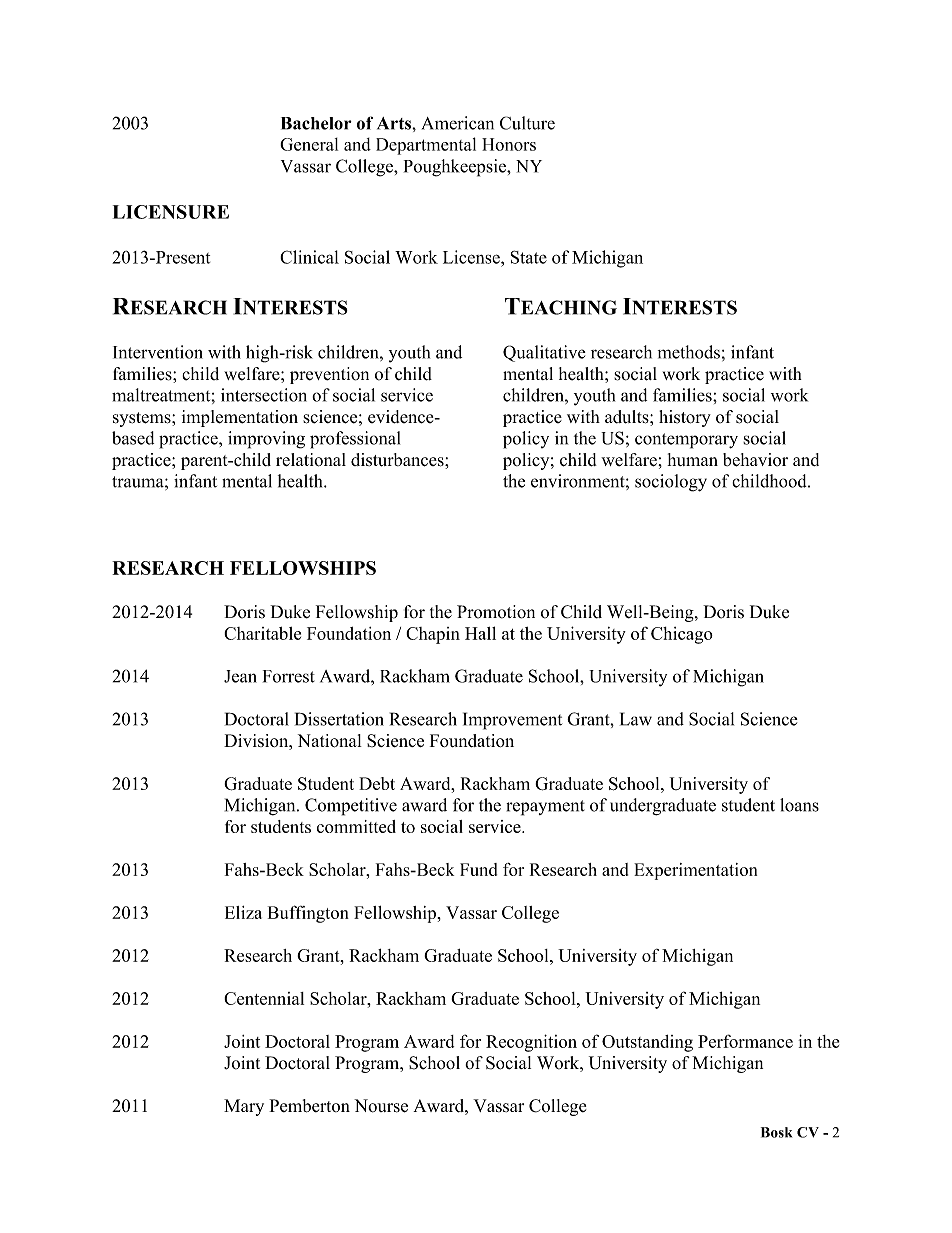 The image size is (952, 1233). Describe the element at coordinates (509, 144) in the screenshot. I see `Honors` at that location.
